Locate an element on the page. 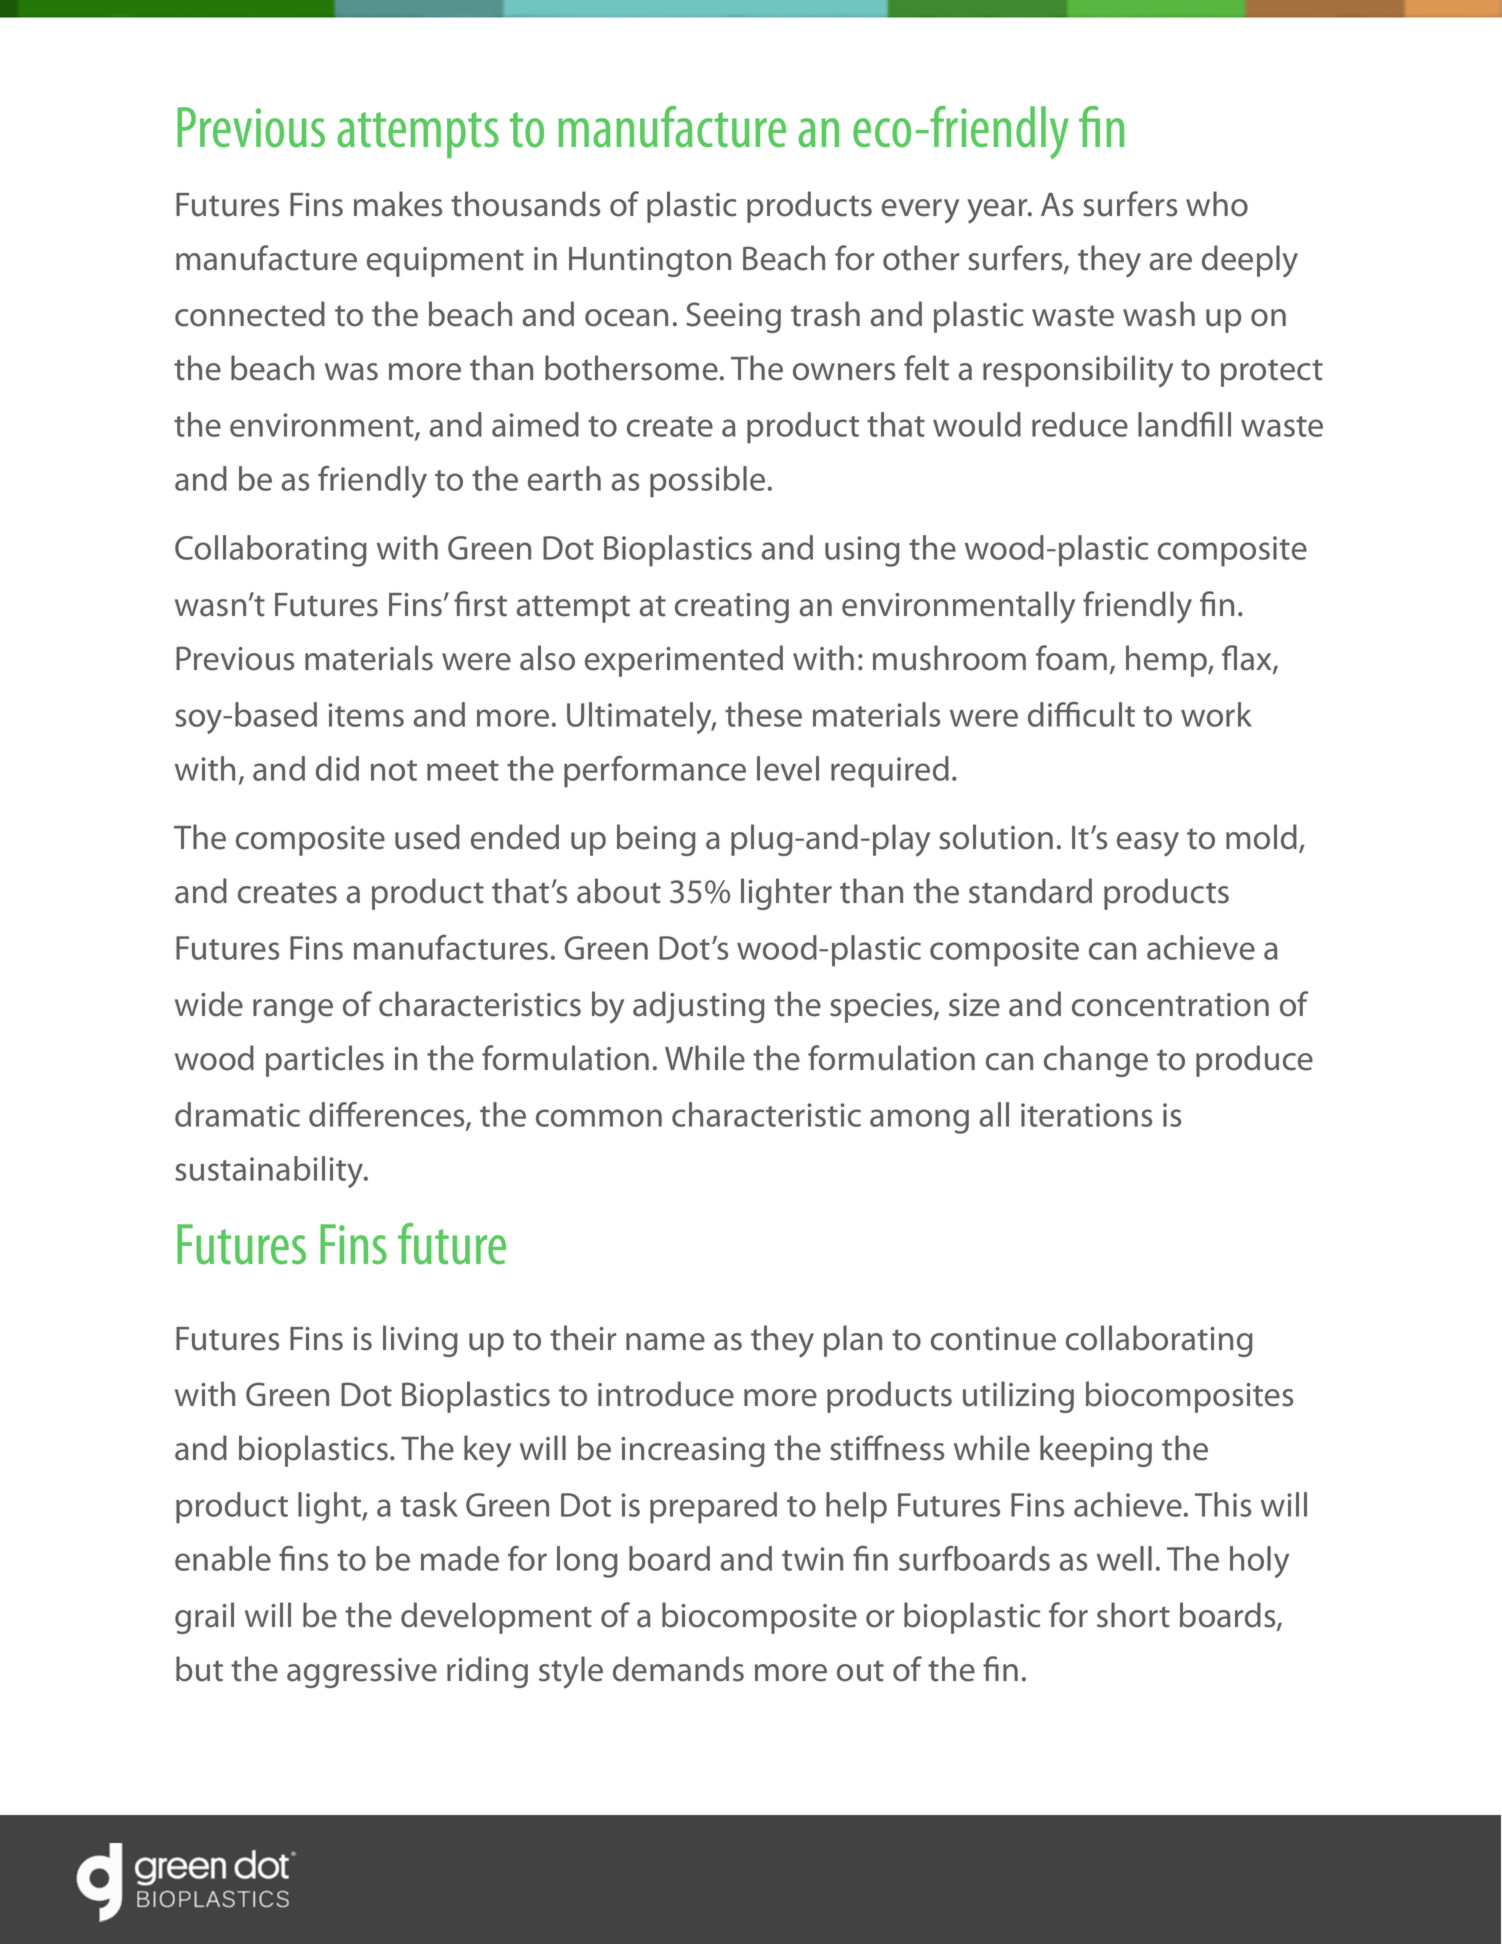 The image size is (1502, 1944). makes is located at coordinates (398, 204).
